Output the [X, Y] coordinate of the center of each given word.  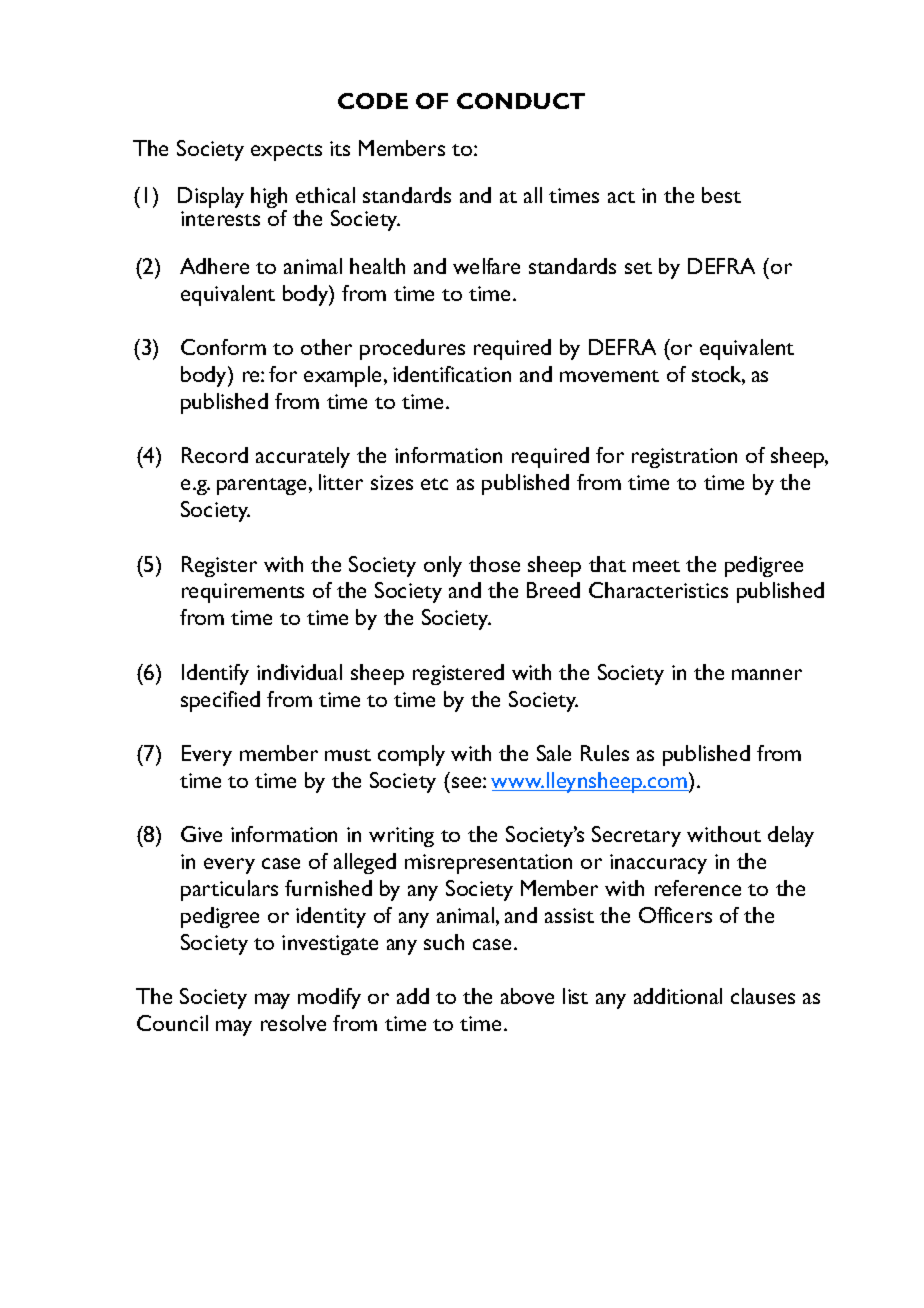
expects [286, 152]
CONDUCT [521, 101]
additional [678, 996]
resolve [293, 1023]
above [527, 996]
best [721, 195]
